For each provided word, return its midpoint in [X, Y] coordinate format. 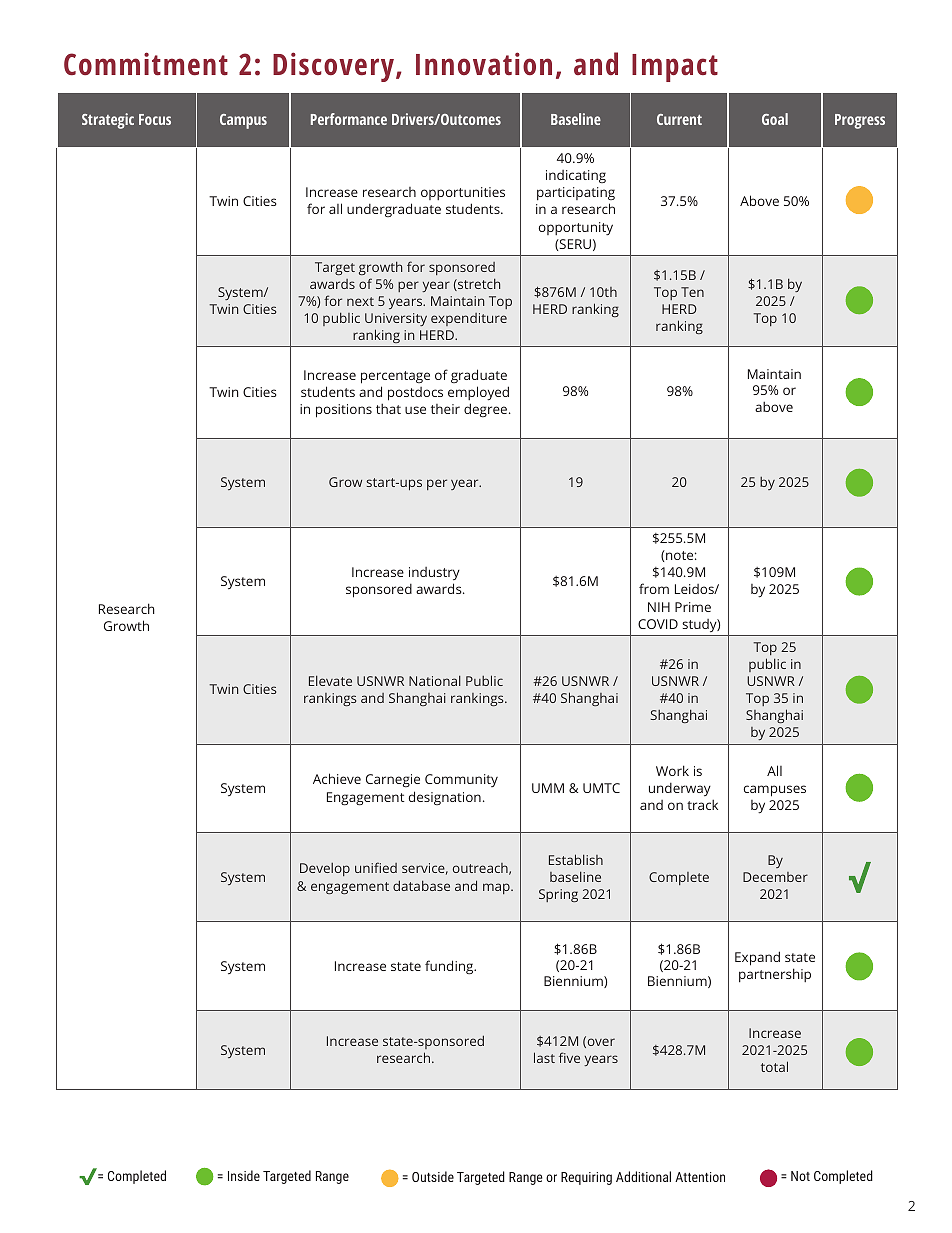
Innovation [484, 64]
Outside [433, 1176]
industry [434, 575]
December [775, 877]
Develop [325, 869]
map [497, 888]
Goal [775, 119]
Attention [700, 1177]
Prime [693, 607]
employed [478, 393]
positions [344, 411]
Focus [155, 119]
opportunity [575, 228]
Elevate [330, 680]
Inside [244, 1175]
